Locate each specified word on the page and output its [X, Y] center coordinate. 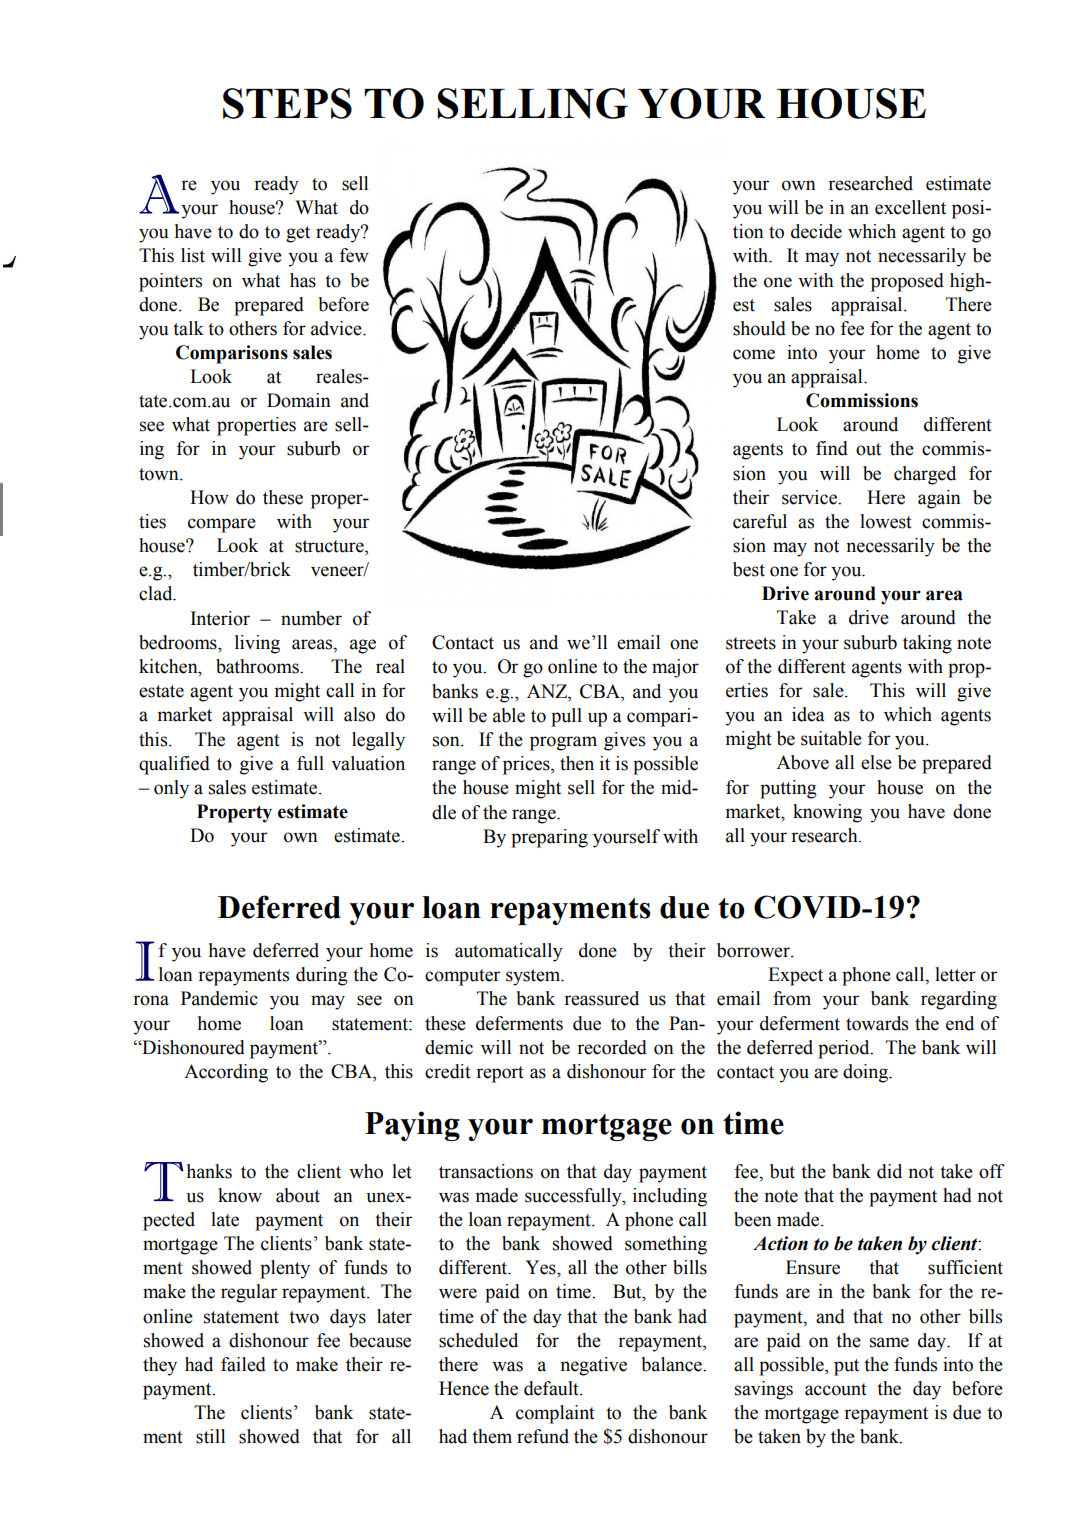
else [876, 762]
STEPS [287, 103]
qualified [174, 765]
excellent [910, 207]
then [577, 763]
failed [243, 1364]
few [354, 255]
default [552, 1388]
